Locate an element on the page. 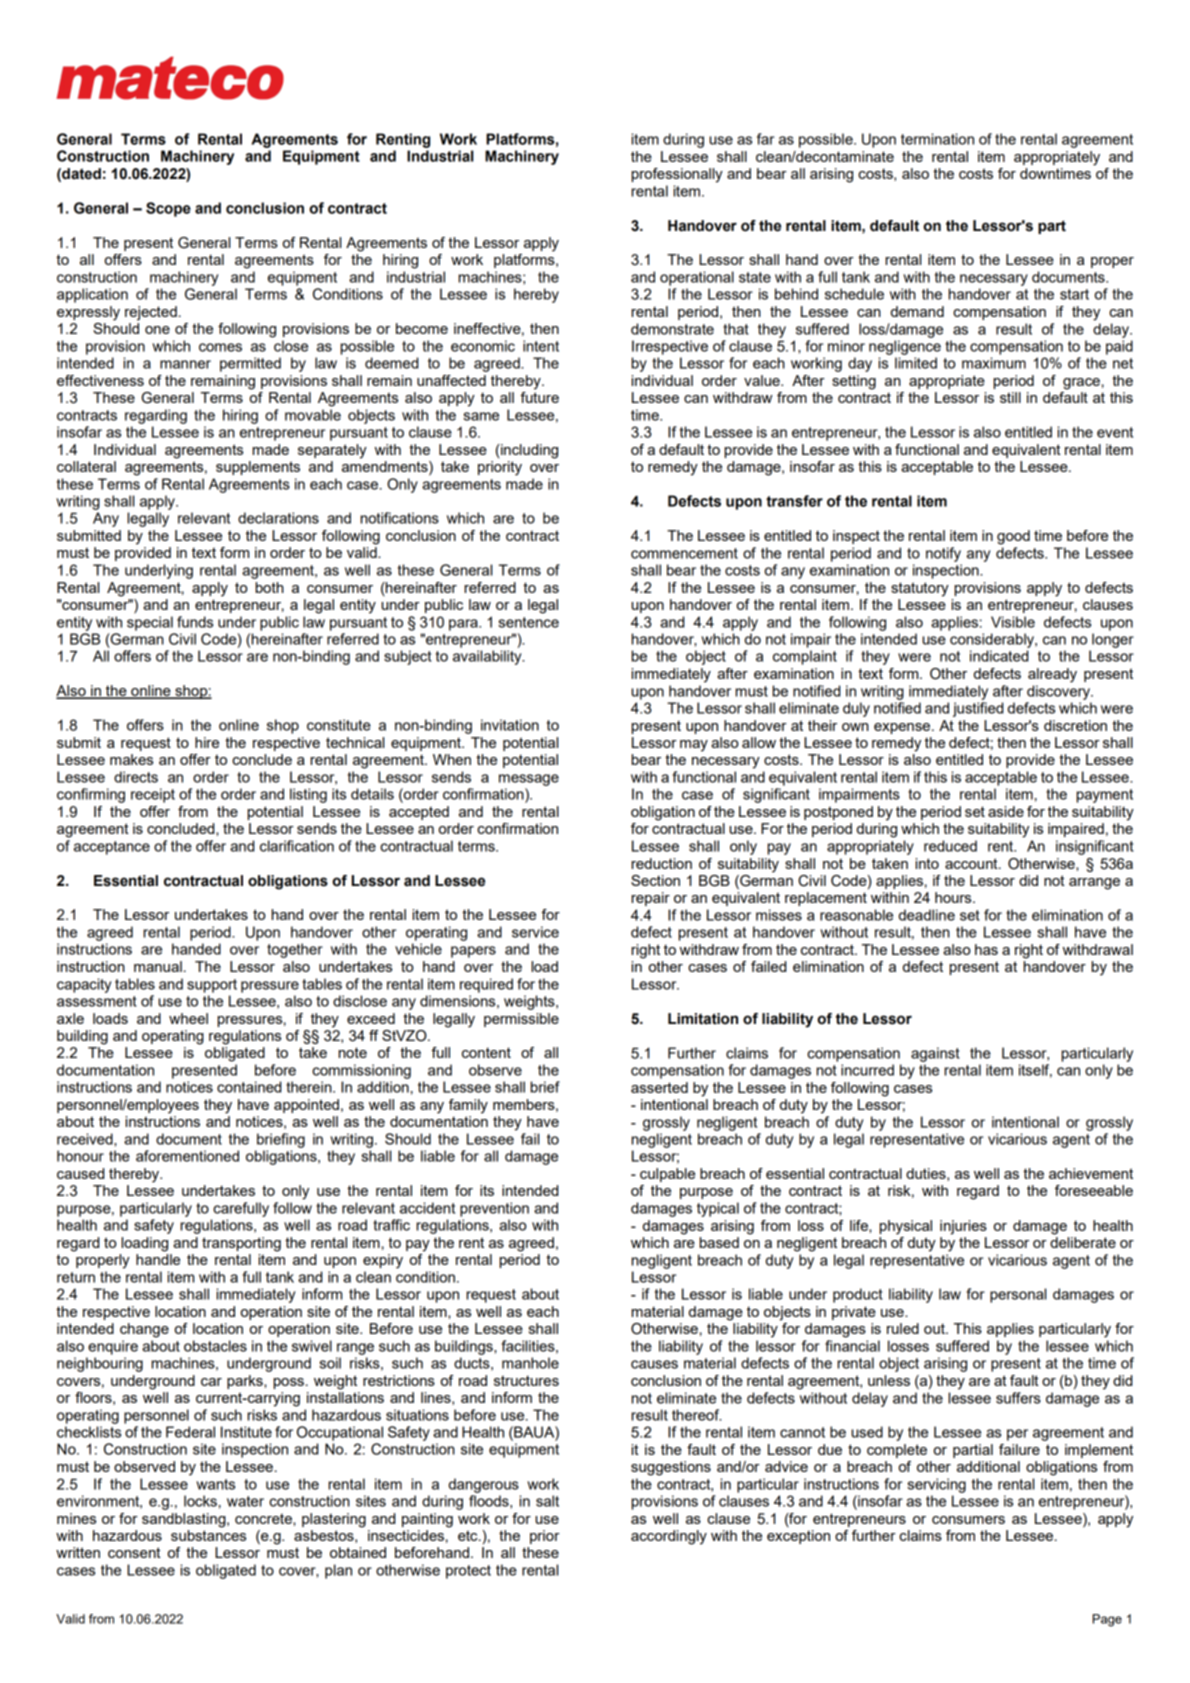 The image size is (1190, 1683). Scope is located at coordinates (168, 209).
